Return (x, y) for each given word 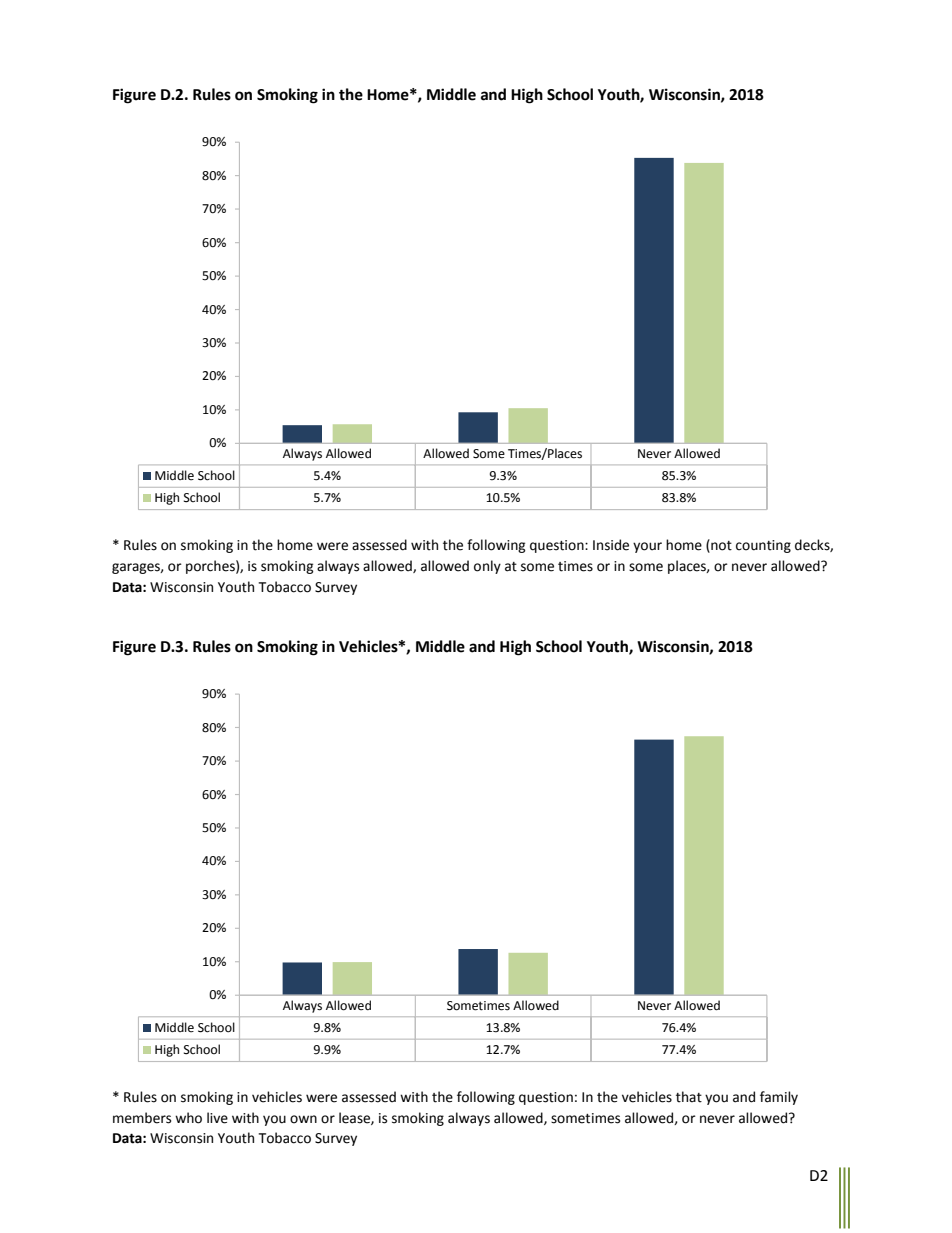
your (647, 547)
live (217, 1118)
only (487, 567)
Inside (611, 545)
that (689, 1097)
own (303, 1119)
